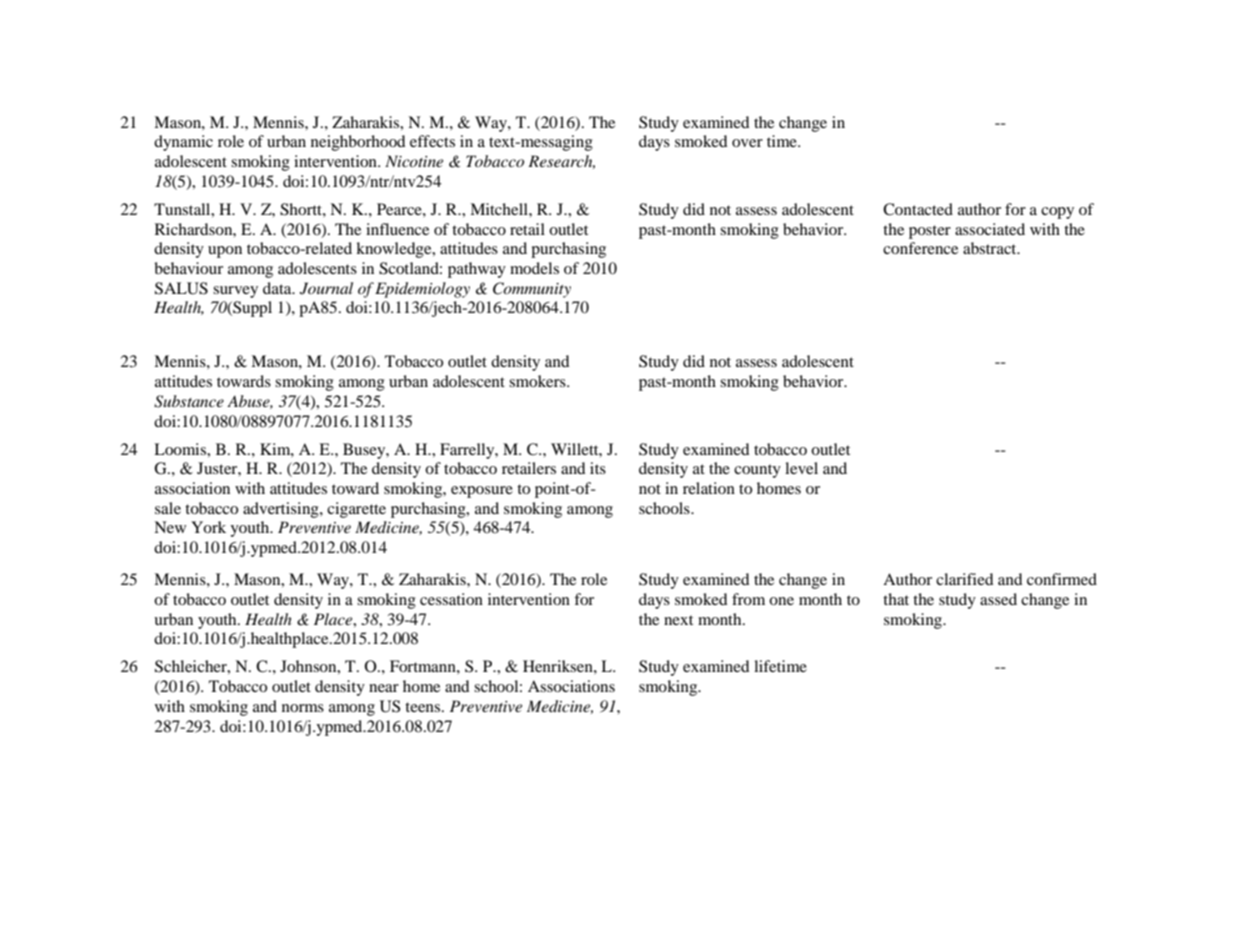 Image resolution: width=1233 pixels, height=952 pixels. Describe the element at coordinates (278, 288) in the image. I see `data` at that location.
